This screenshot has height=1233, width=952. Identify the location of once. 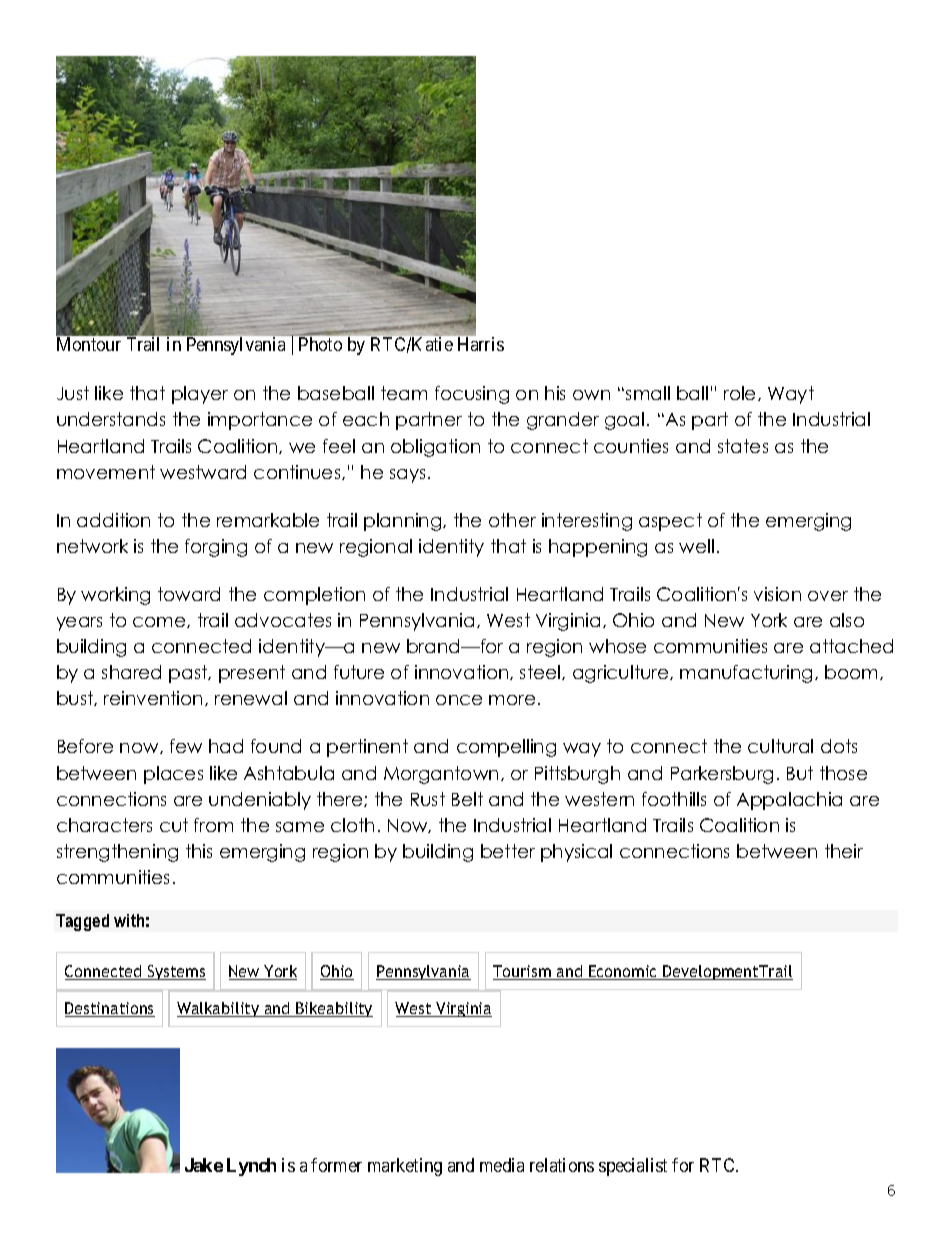
(459, 700).
